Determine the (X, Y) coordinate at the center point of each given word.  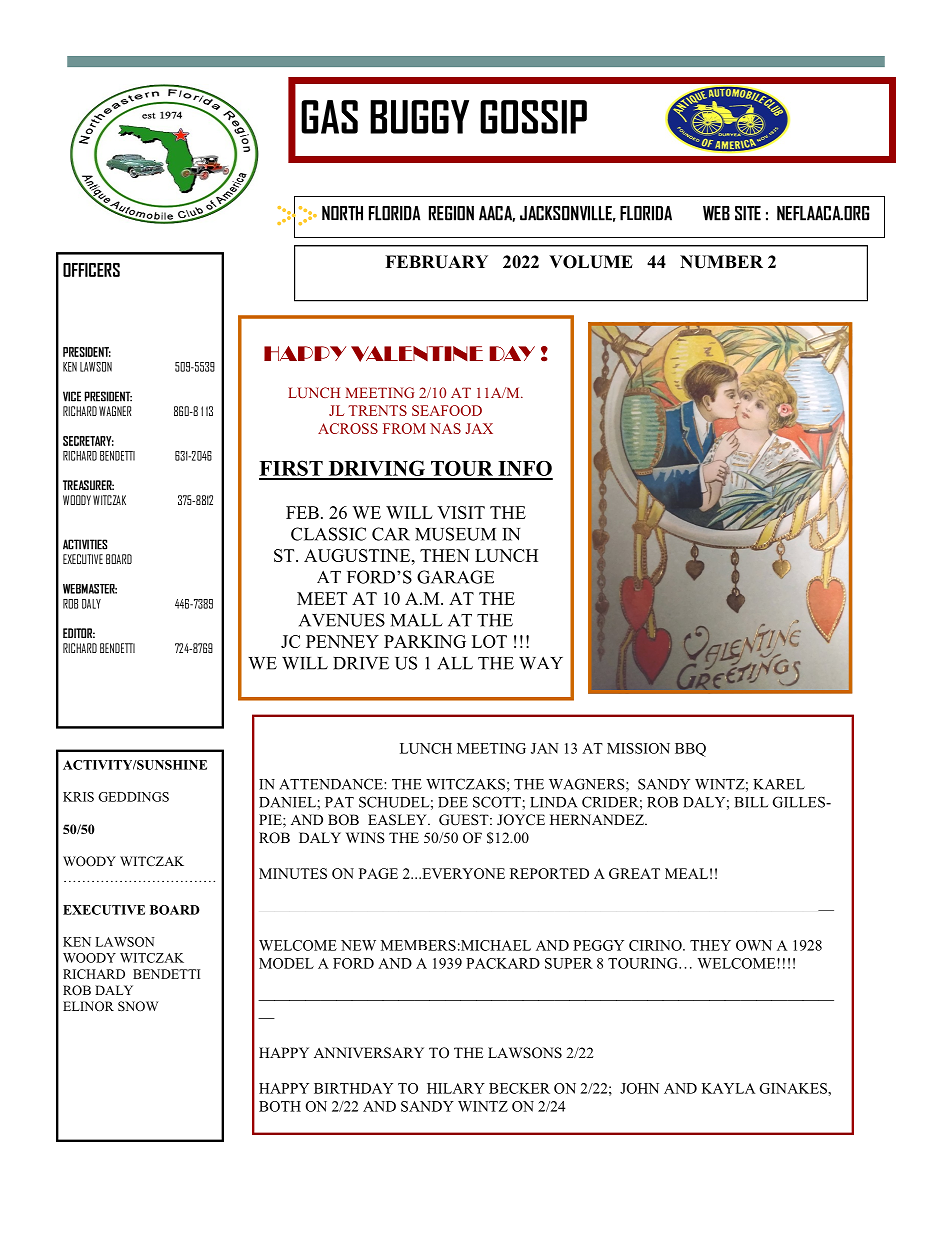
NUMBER (721, 262)
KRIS (78, 797)
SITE (748, 213)
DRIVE (361, 663)
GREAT (634, 873)
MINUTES (293, 873)
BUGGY (419, 117)
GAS (329, 117)
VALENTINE (417, 354)
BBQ (690, 750)
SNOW (138, 1006)
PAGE (378, 873)
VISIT (461, 512)
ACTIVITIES (85, 544)
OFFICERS (91, 270)
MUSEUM (455, 534)
